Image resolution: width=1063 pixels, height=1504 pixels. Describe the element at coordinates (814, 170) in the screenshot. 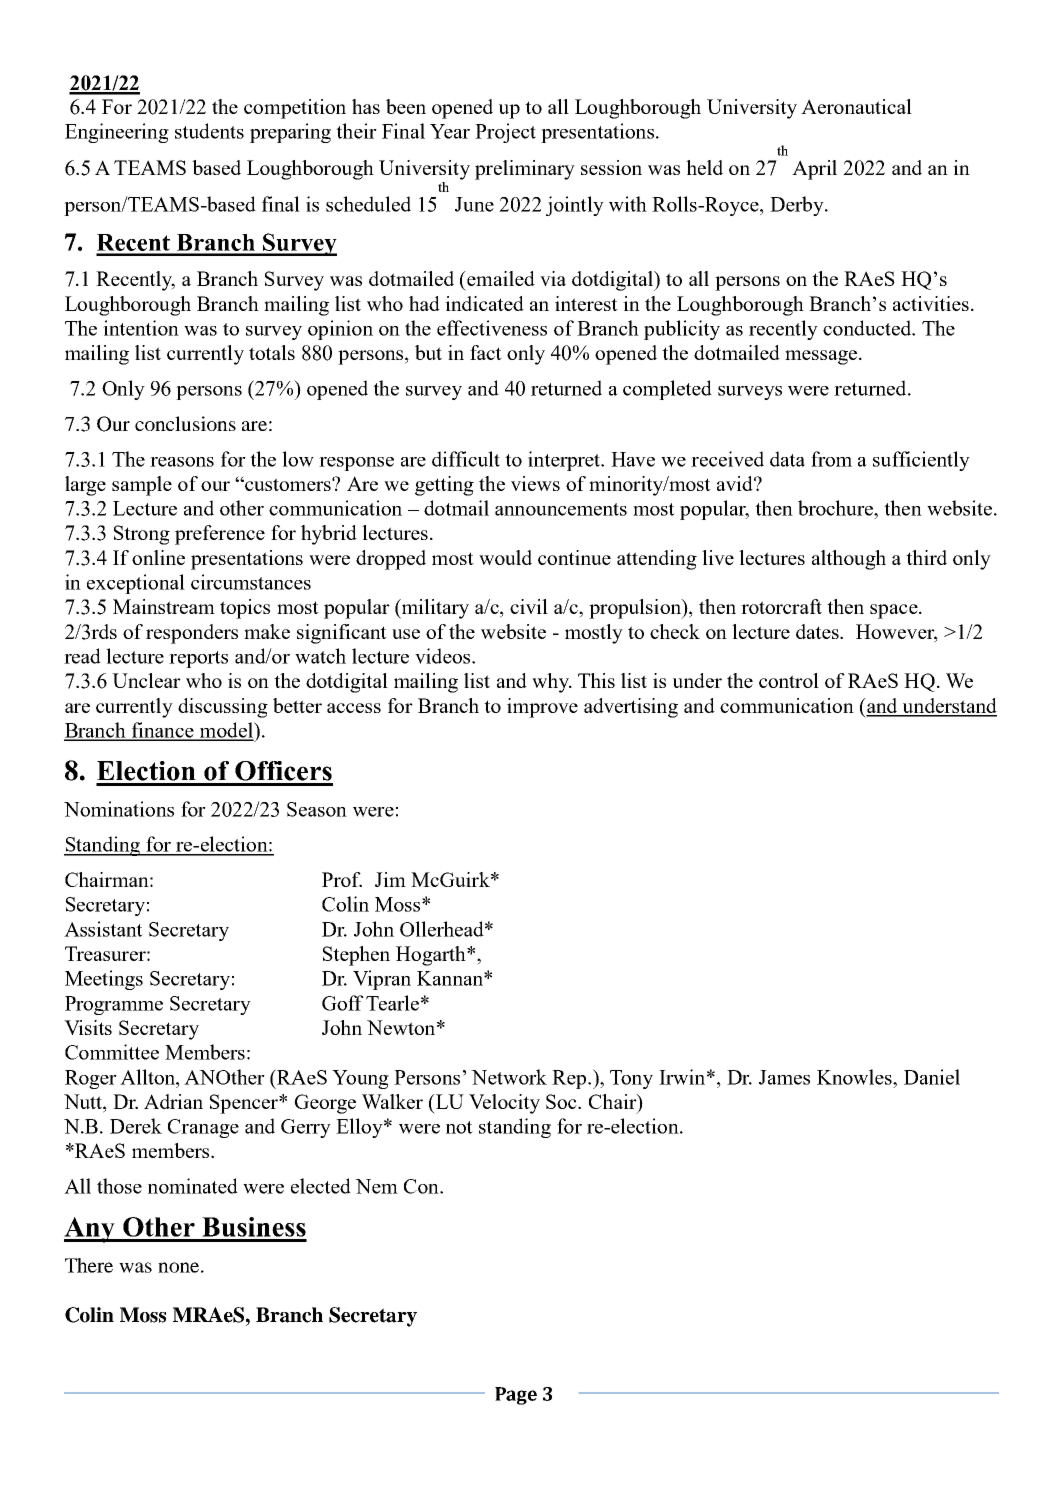

I see `April` at that location.
